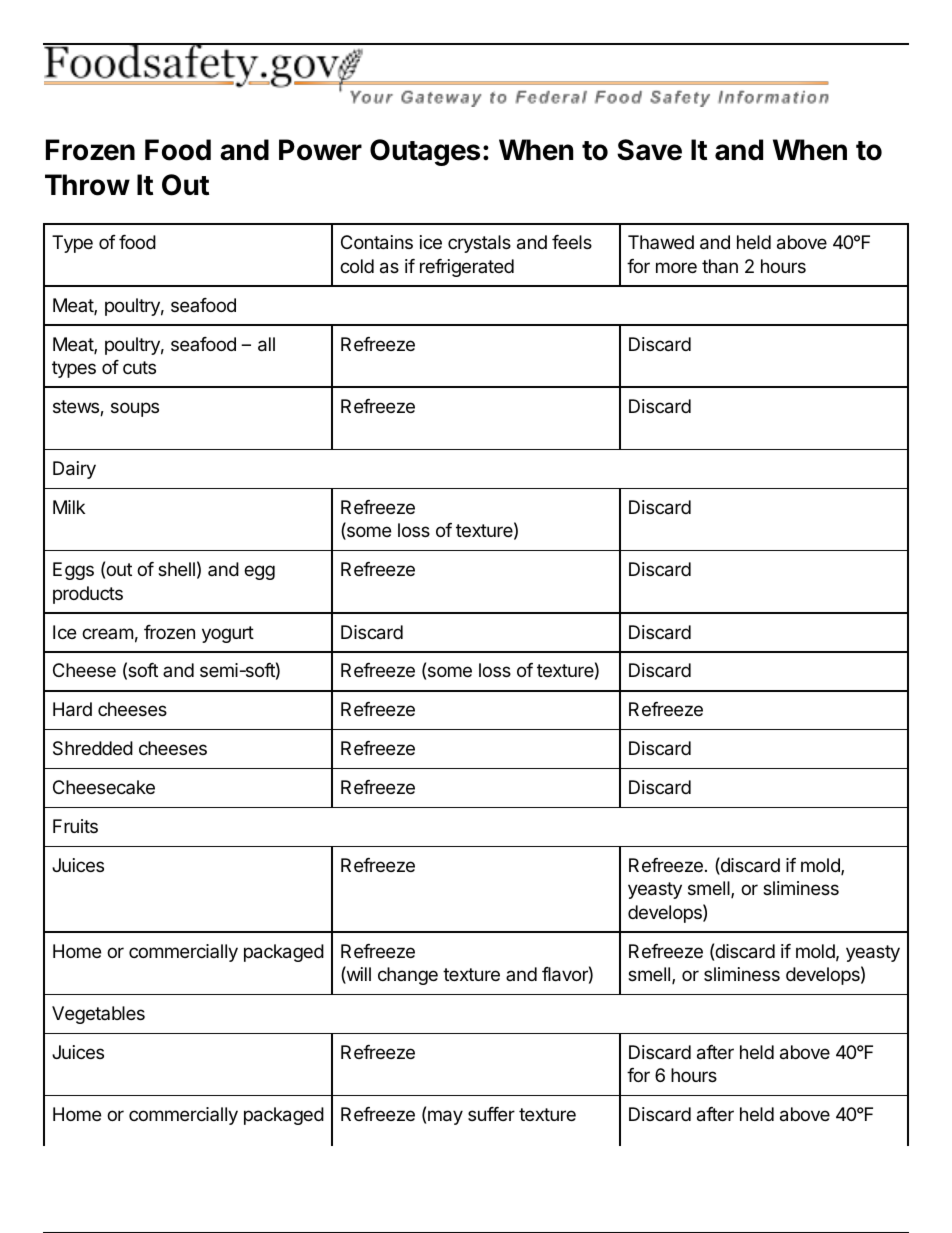 The height and width of the screenshot is (1233, 952). Describe the element at coordinates (649, 150) in the screenshot. I see `Save` at that location.
